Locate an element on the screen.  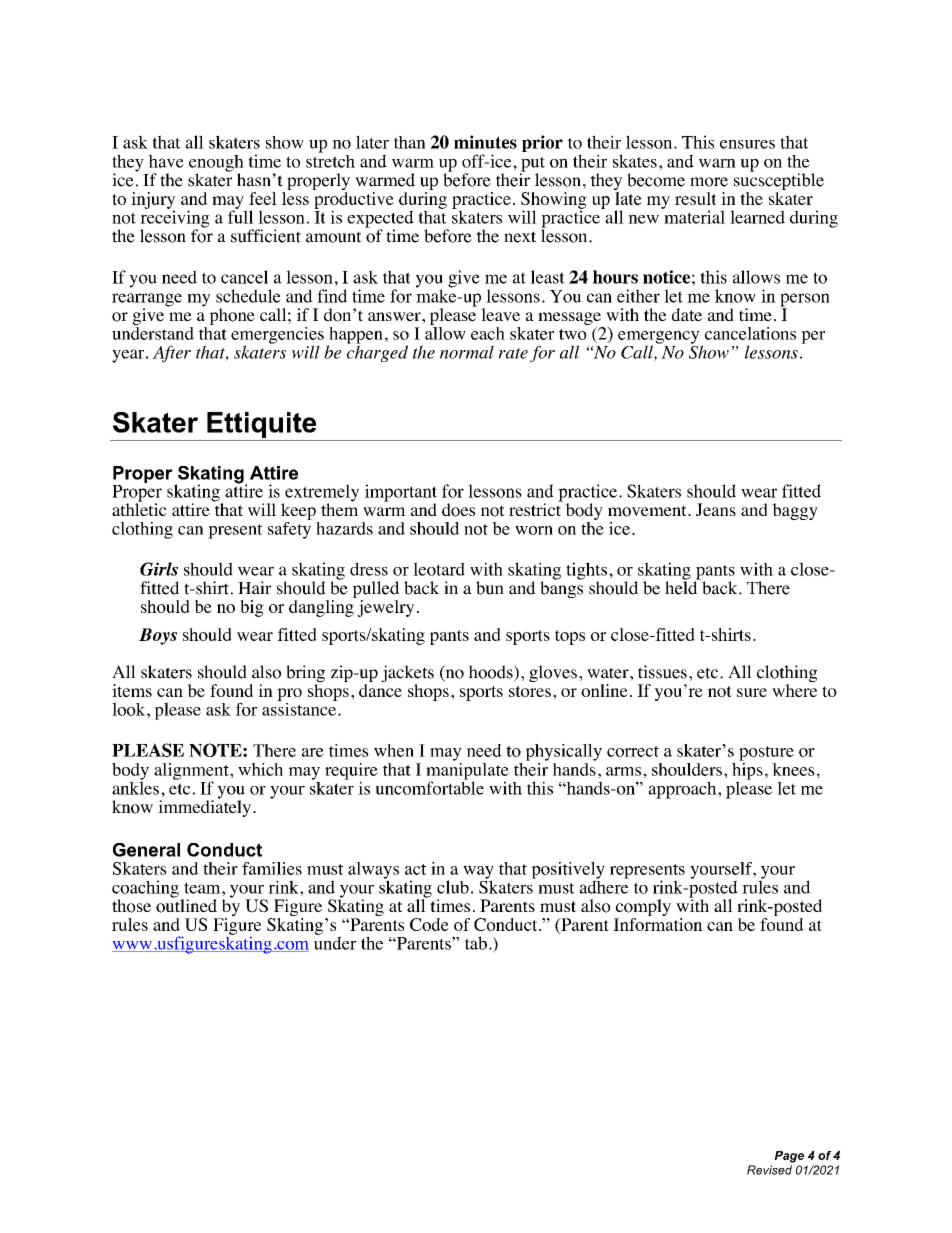
tissues is located at coordinates (662, 672).
